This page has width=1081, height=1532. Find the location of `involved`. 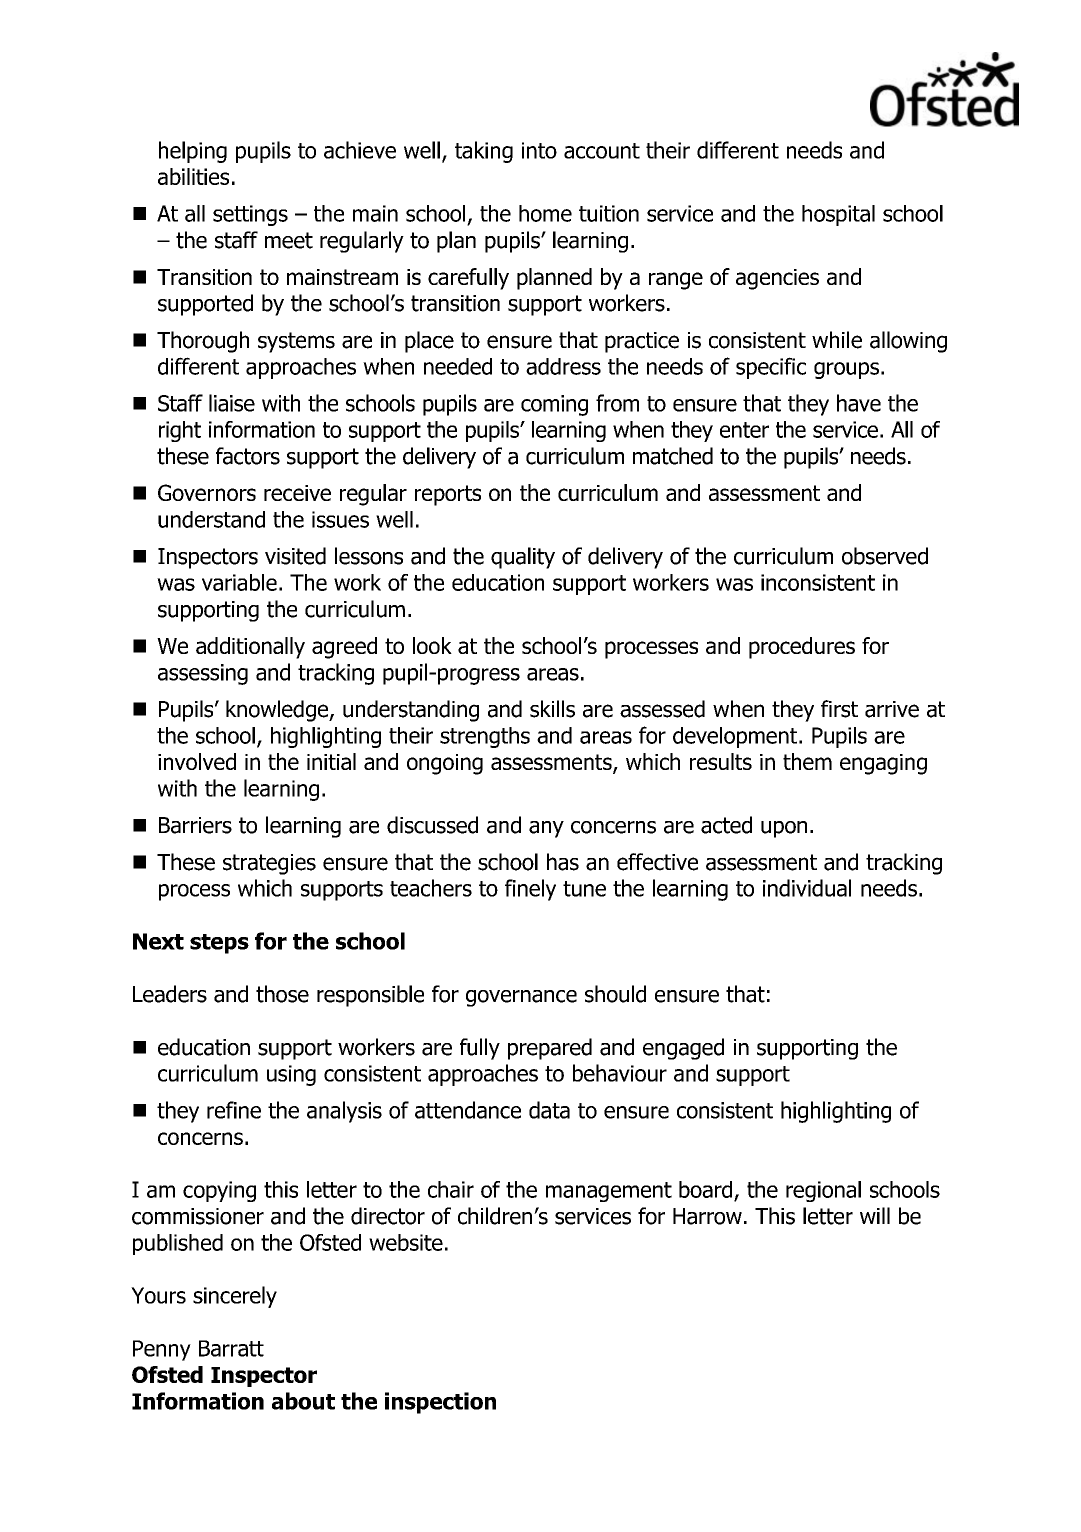

involved is located at coordinates (197, 761).
